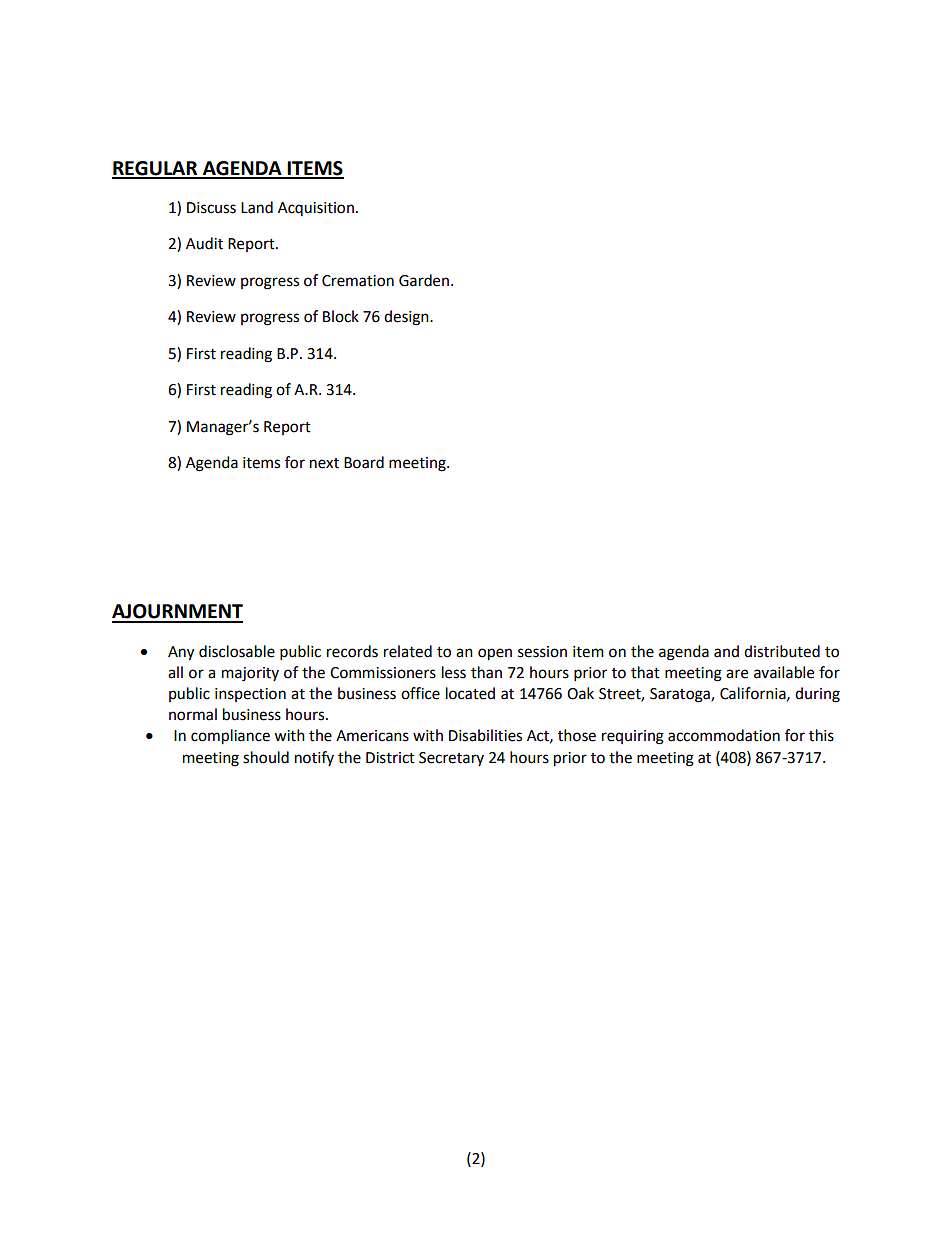 This page has height=1233, width=952. Describe the element at coordinates (724, 735) in the page. I see `accommodation` at that location.
